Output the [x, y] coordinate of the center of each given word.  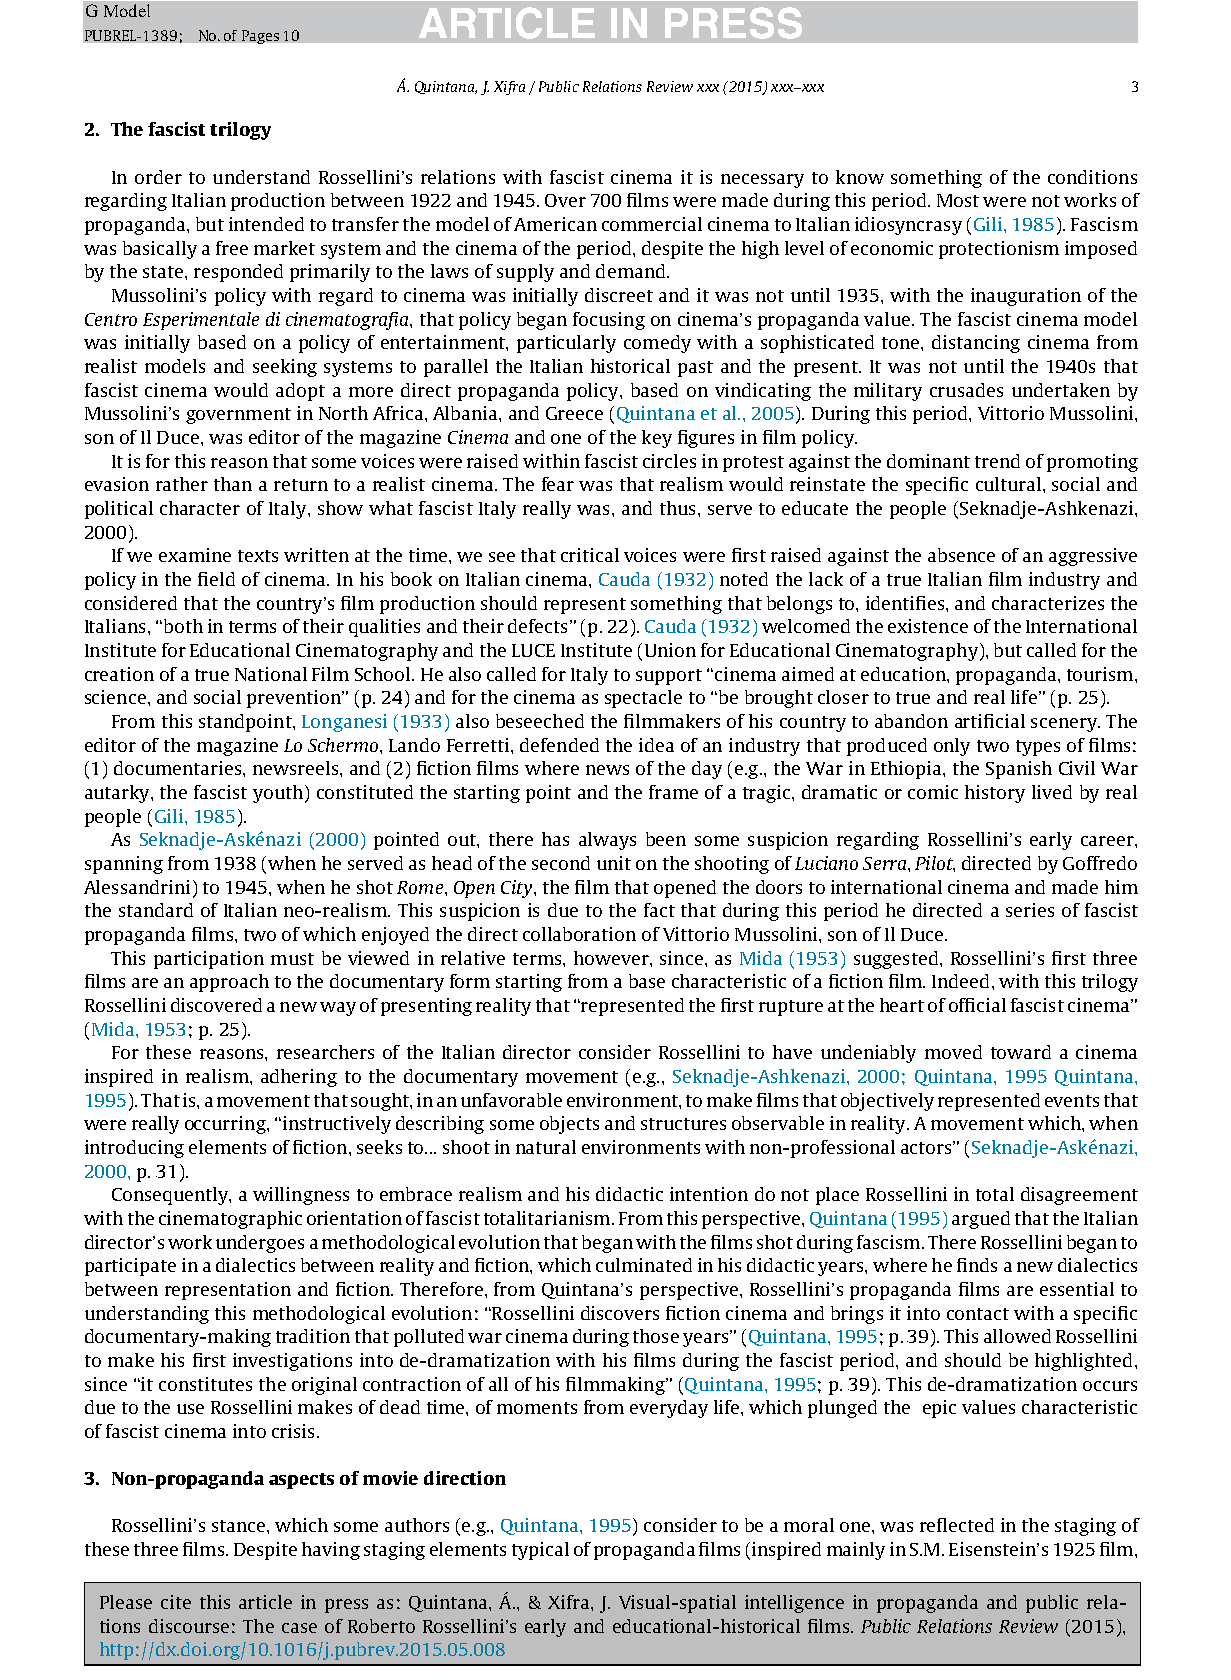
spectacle [643, 699]
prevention [295, 699]
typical [540, 1551]
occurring [226, 1125]
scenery [1065, 725]
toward [1021, 1052]
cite [176, 1602]
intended [266, 224]
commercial [652, 224]
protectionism [999, 250]
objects [569, 1125]
